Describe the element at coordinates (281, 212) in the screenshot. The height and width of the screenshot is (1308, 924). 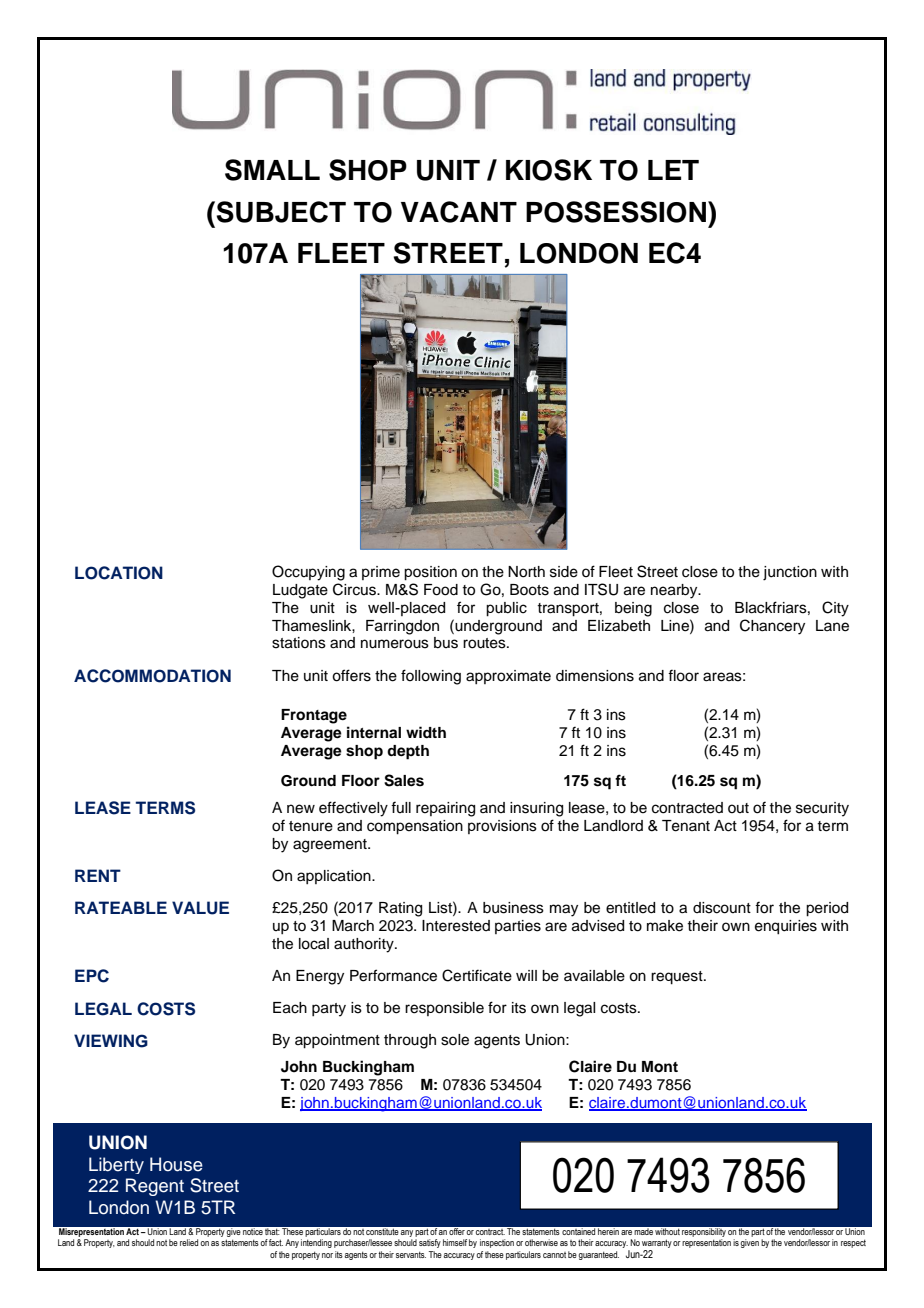
I see `SUBJECT` at that location.
